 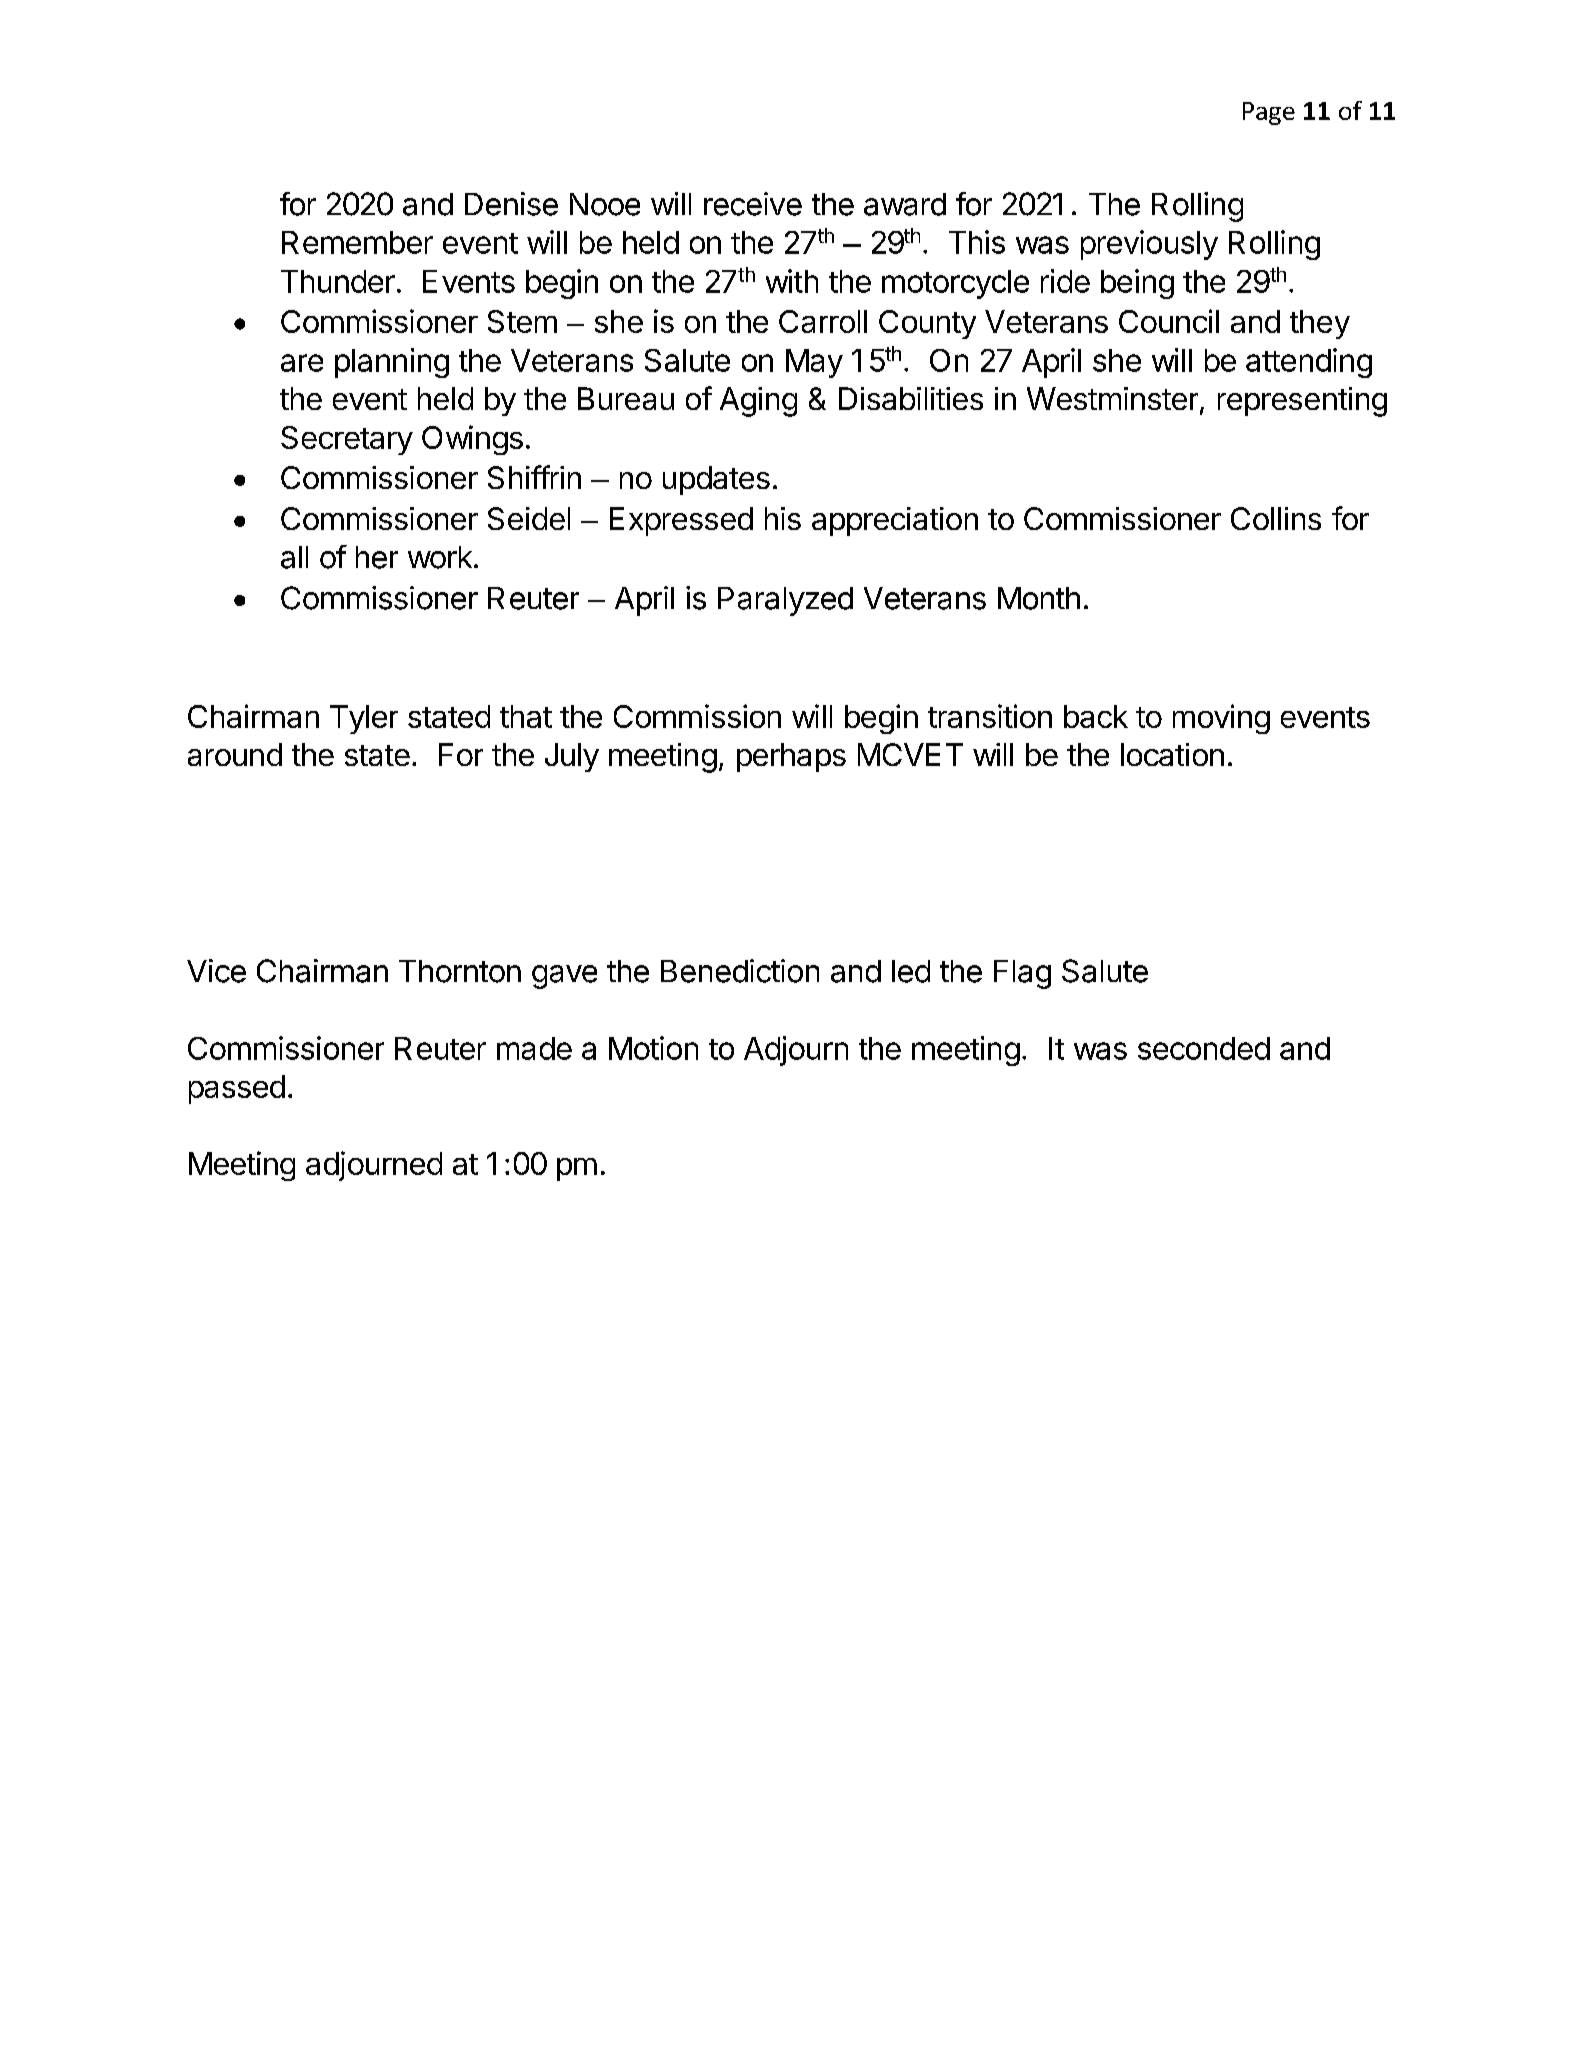 What do you see at coordinates (823, 321) in the document?
I see `Carroll` at bounding box center [823, 321].
